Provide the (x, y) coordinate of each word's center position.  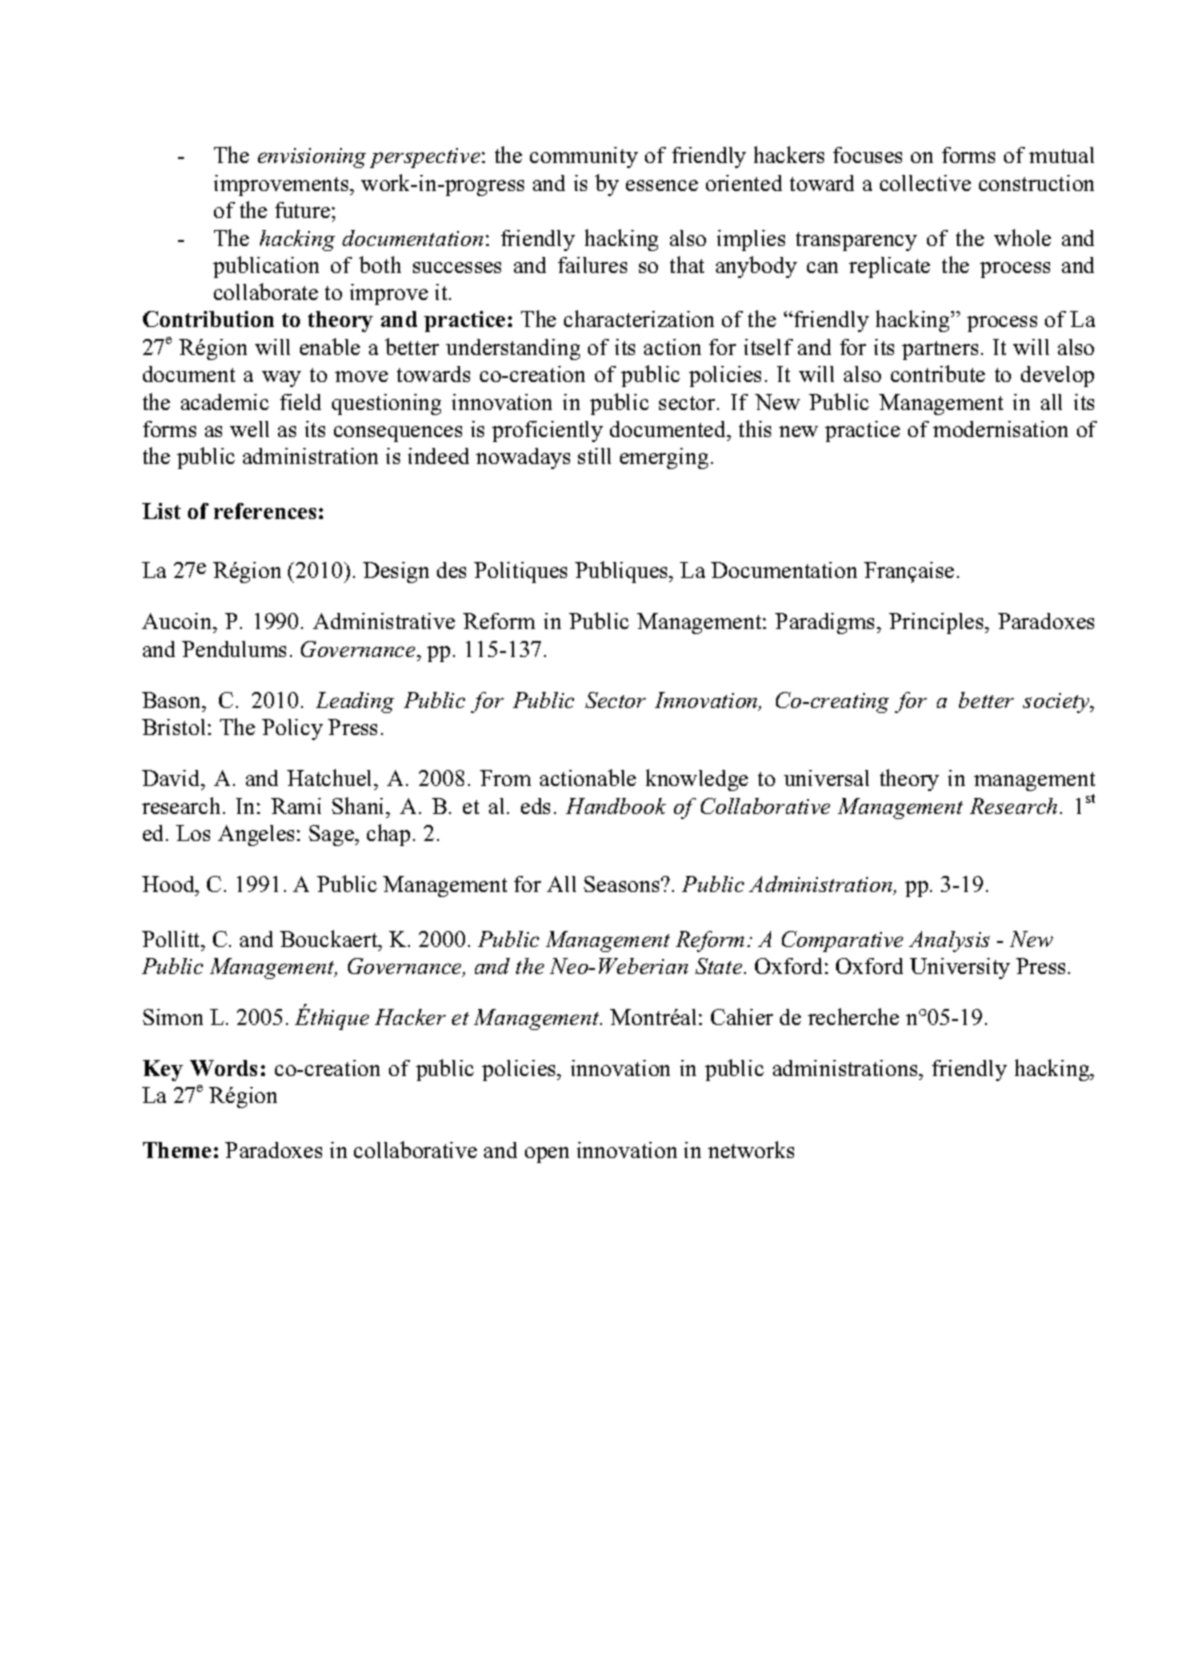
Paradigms (826, 623)
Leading (355, 702)
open (547, 1155)
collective (925, 183)
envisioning (312, 158)
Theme (177, 1150)
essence (662, 185)
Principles (937, 623)
